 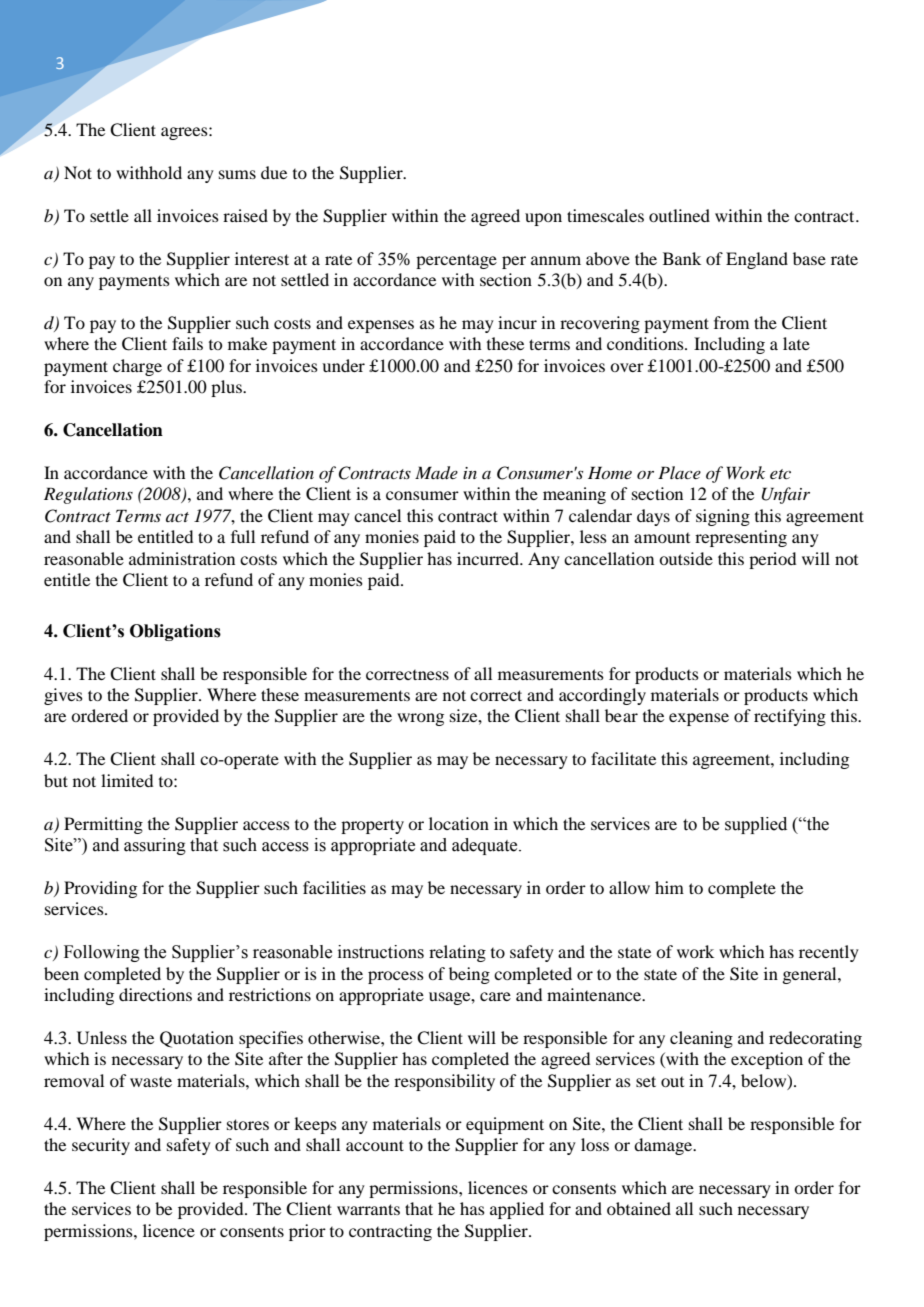 I want to click on security, so click(x=101, y=1146).
